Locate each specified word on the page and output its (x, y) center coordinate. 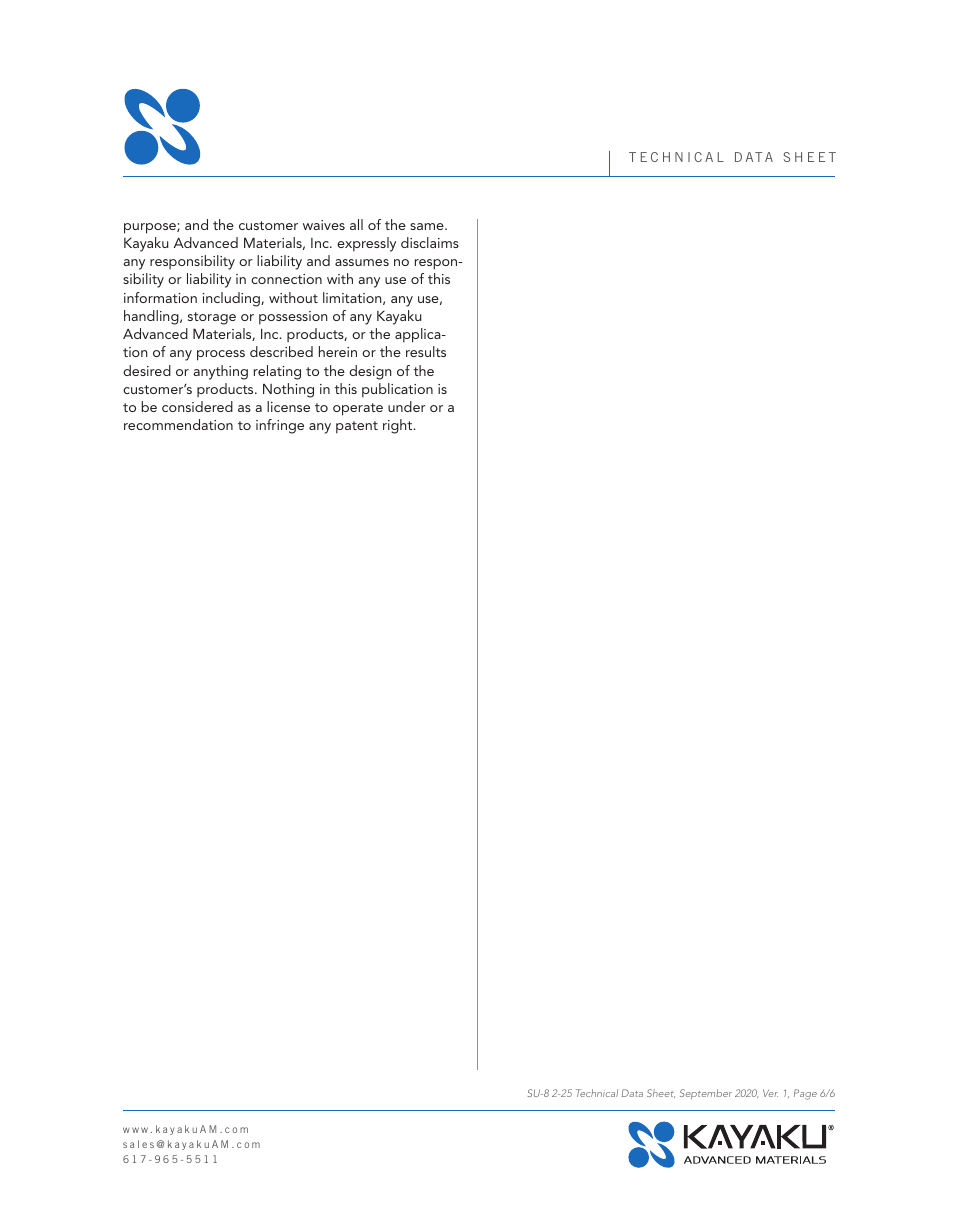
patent (357, 427)
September (706, 1094)
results (426, 351)
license (288, 406)
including (232, 299)
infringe (280, 426)
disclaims (430, 242)
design (370, 372)
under (407, 406)
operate (358, 409)
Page (805, 1094)
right (399, 426)
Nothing (288, 390)
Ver (770, 1093)
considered (197, 406)
